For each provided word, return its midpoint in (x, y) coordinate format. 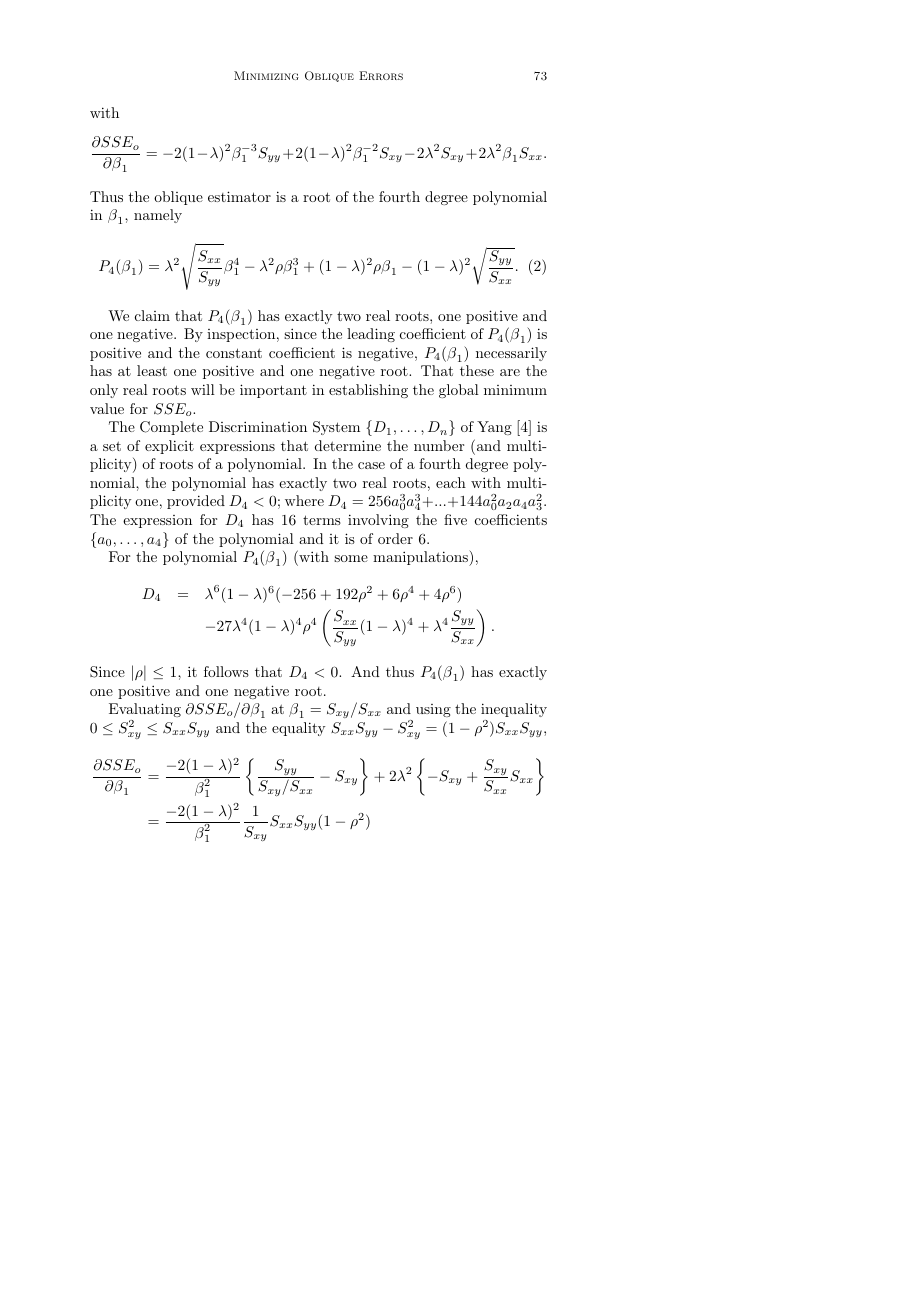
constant (234, 353)
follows (226, 671)
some (351, 558)
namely (158, 216)
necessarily (511, 354)
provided (196, 502)
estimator (239, 196)
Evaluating (145, 710)
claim (152, 315)
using (433, 710)
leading (371, 335)
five (455, 519)
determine (348, 445)
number (439, 445)
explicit (169, 447)
